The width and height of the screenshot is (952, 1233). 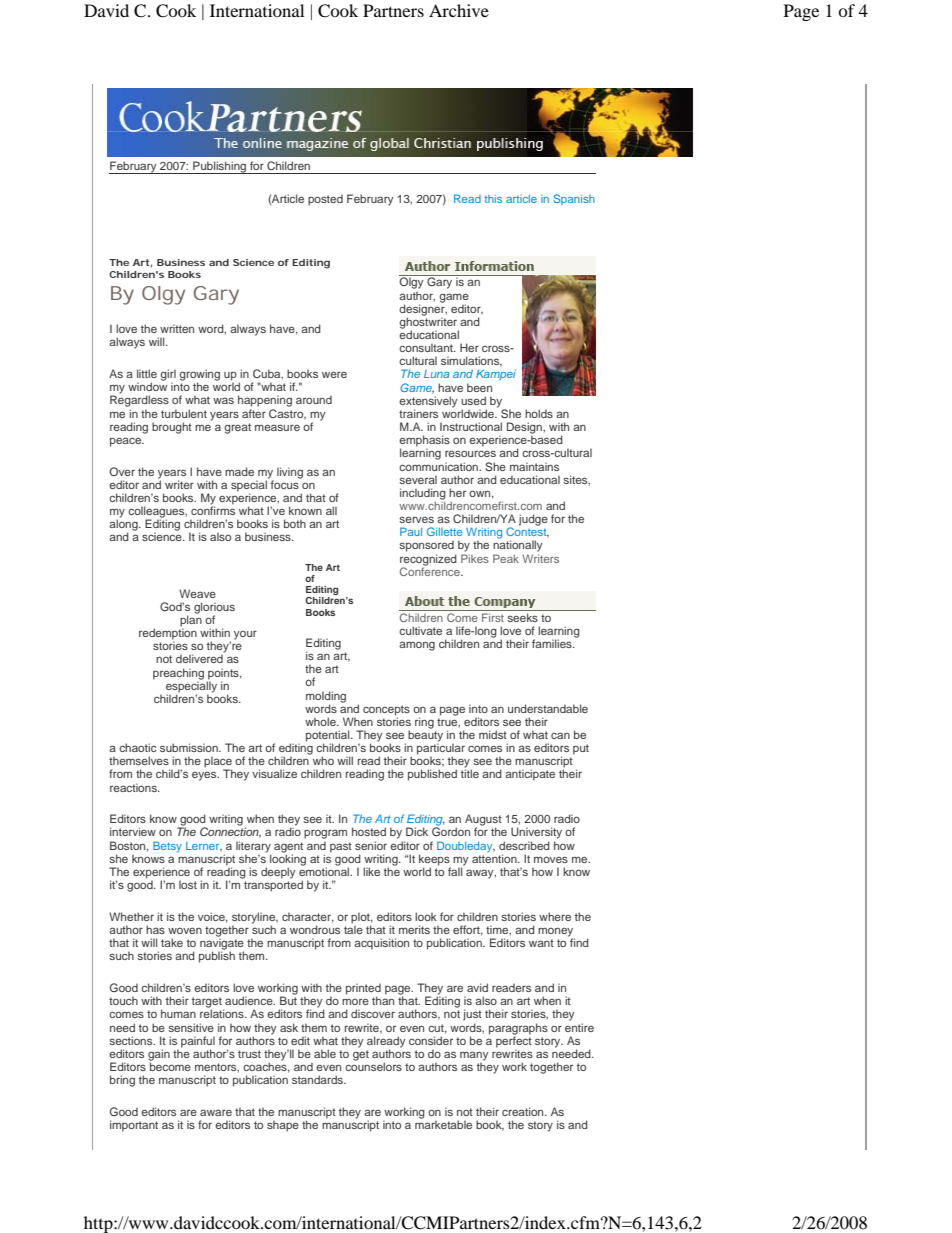 What do you see at coordinates (534, 466) in the screenshot?
I see `maintains` at bounding box center [534, 466].
